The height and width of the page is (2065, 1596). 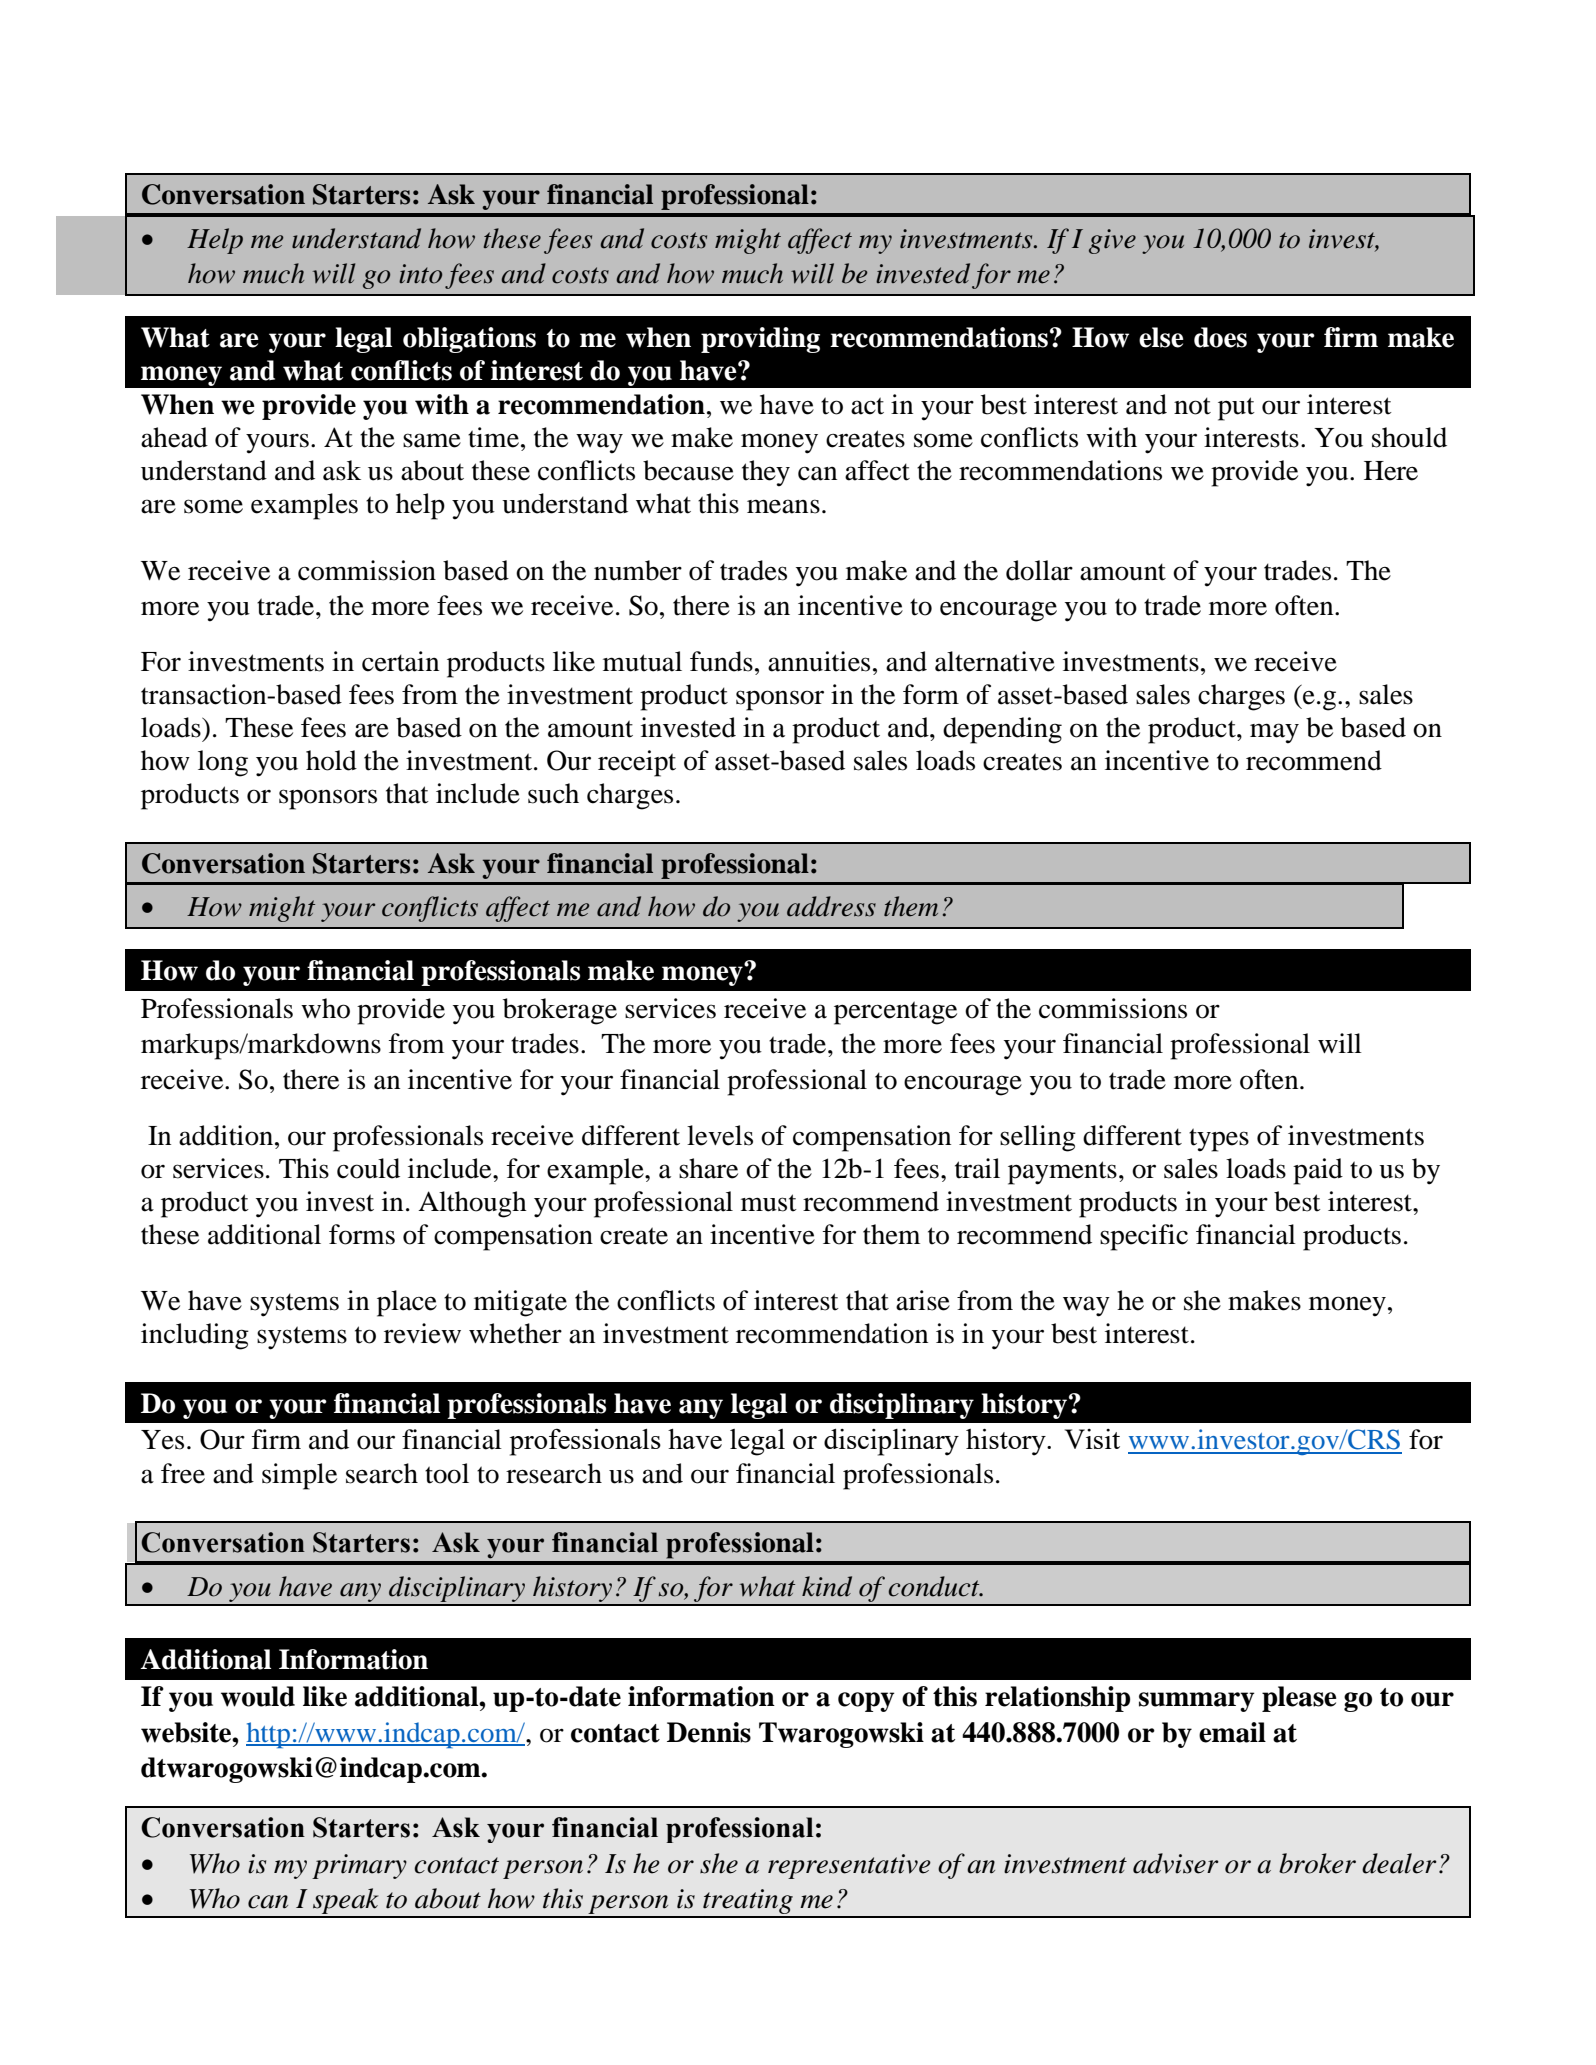 I want to click on certain, so click(x=400, y=661).
